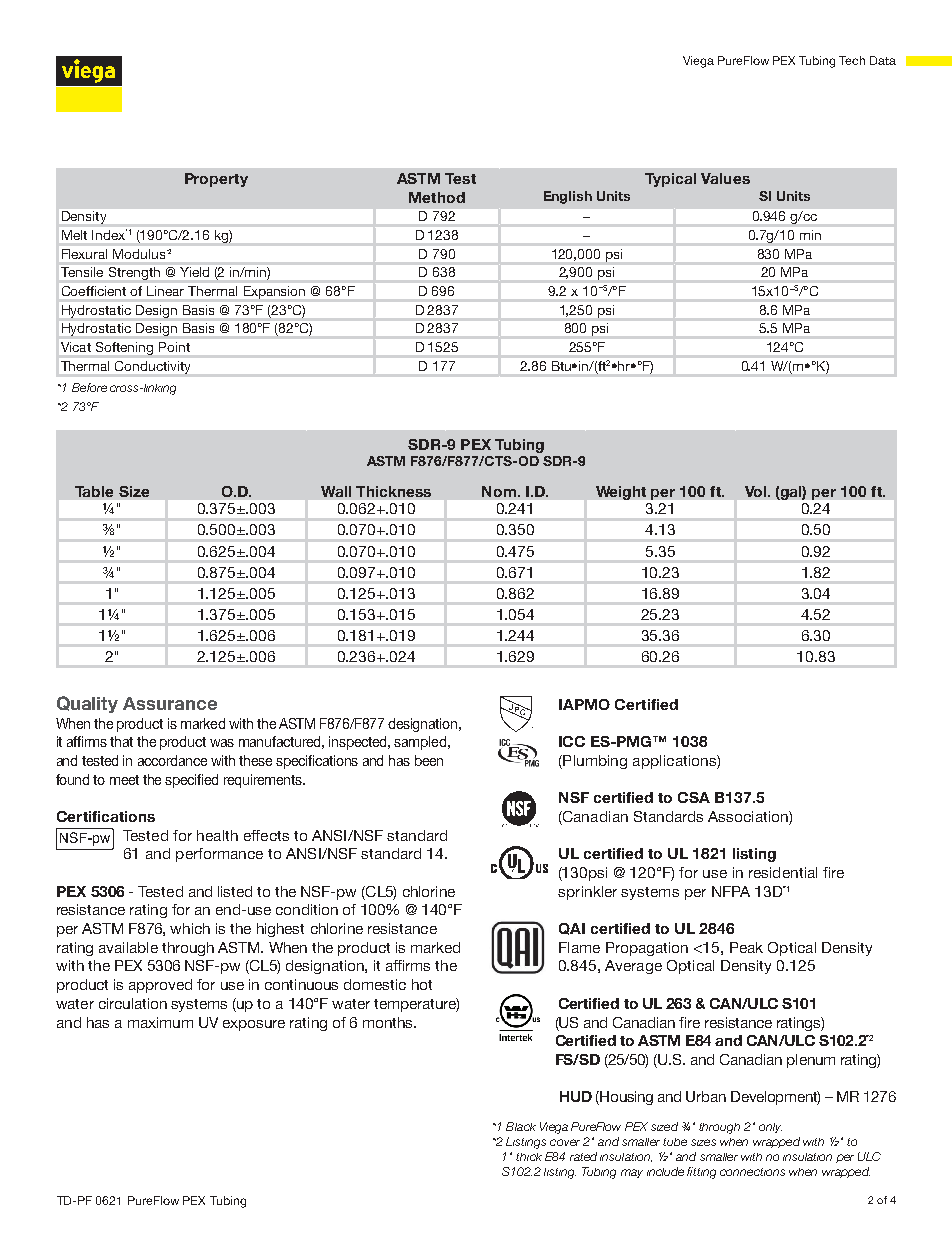 The width and height of the page is (952, 1233). What do you see at coordinates (783, 872) in the page?
I see `residential` at bounding box center [783, 872].
